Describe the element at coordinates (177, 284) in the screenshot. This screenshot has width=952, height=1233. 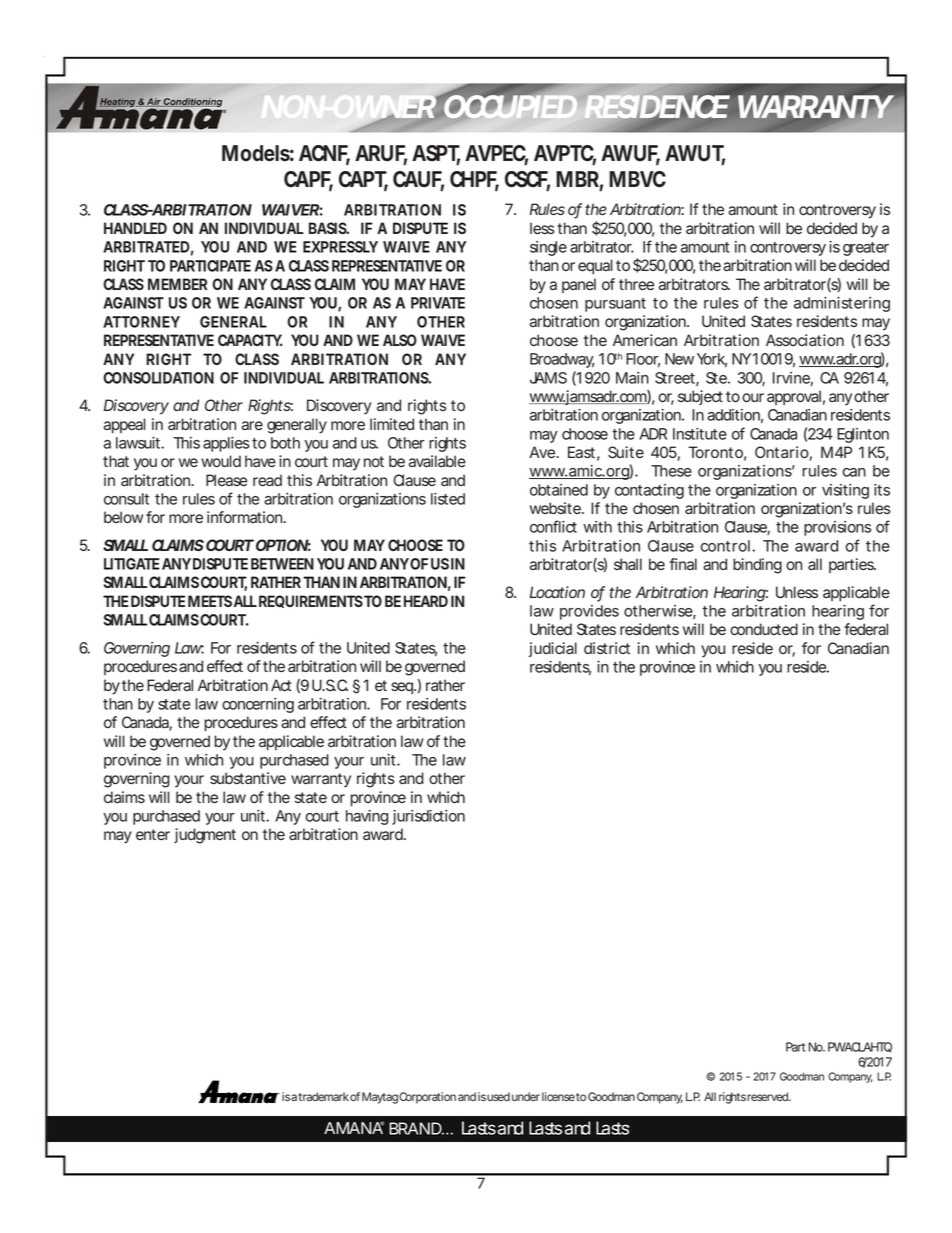
I see `MEMBER` at that location.
